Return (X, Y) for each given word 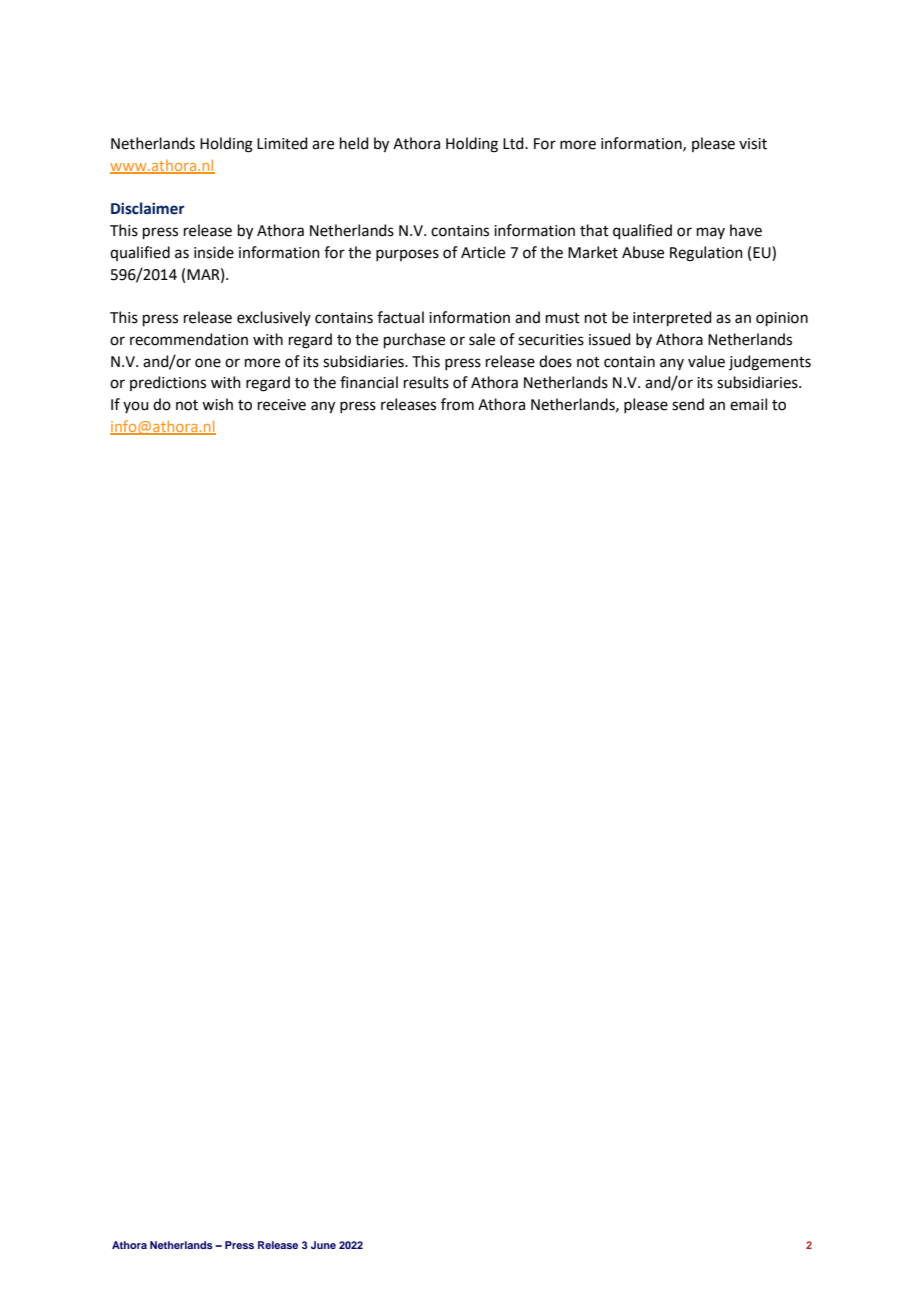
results (426, 382)
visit (753, 144)
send (688, 404)
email (748, 404)
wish (217, 404)
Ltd (514, 143)
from (457, 404)
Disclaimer (148, 208)
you (136, 407)
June (323, 1245)
